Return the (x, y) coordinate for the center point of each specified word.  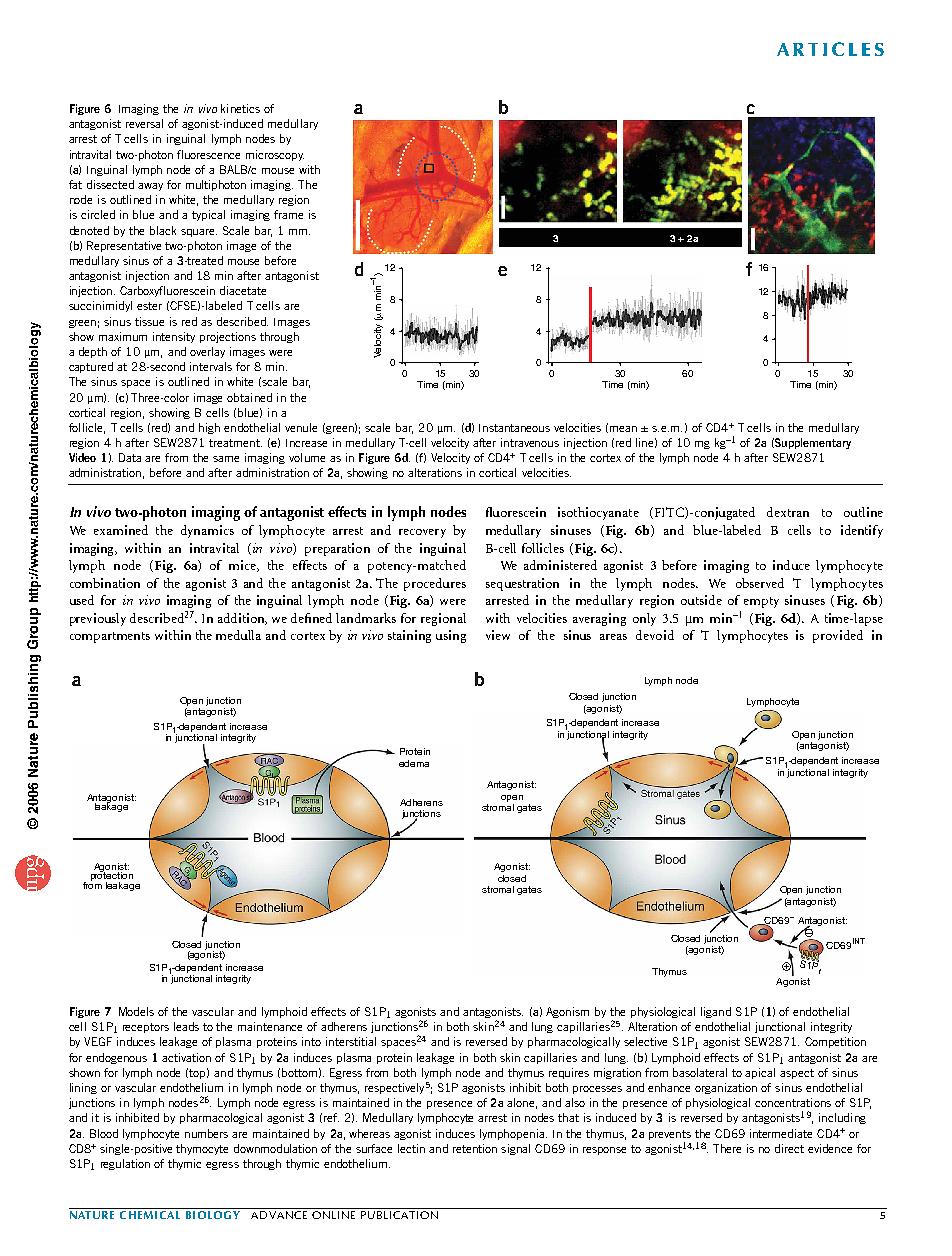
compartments (110, 637)
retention (475, 1148)
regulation (125, 1164)
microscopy (275, 155)
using (451, 636)
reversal (144, 123)
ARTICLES (830, 49)
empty (761, 602)
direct (789, 1148)
